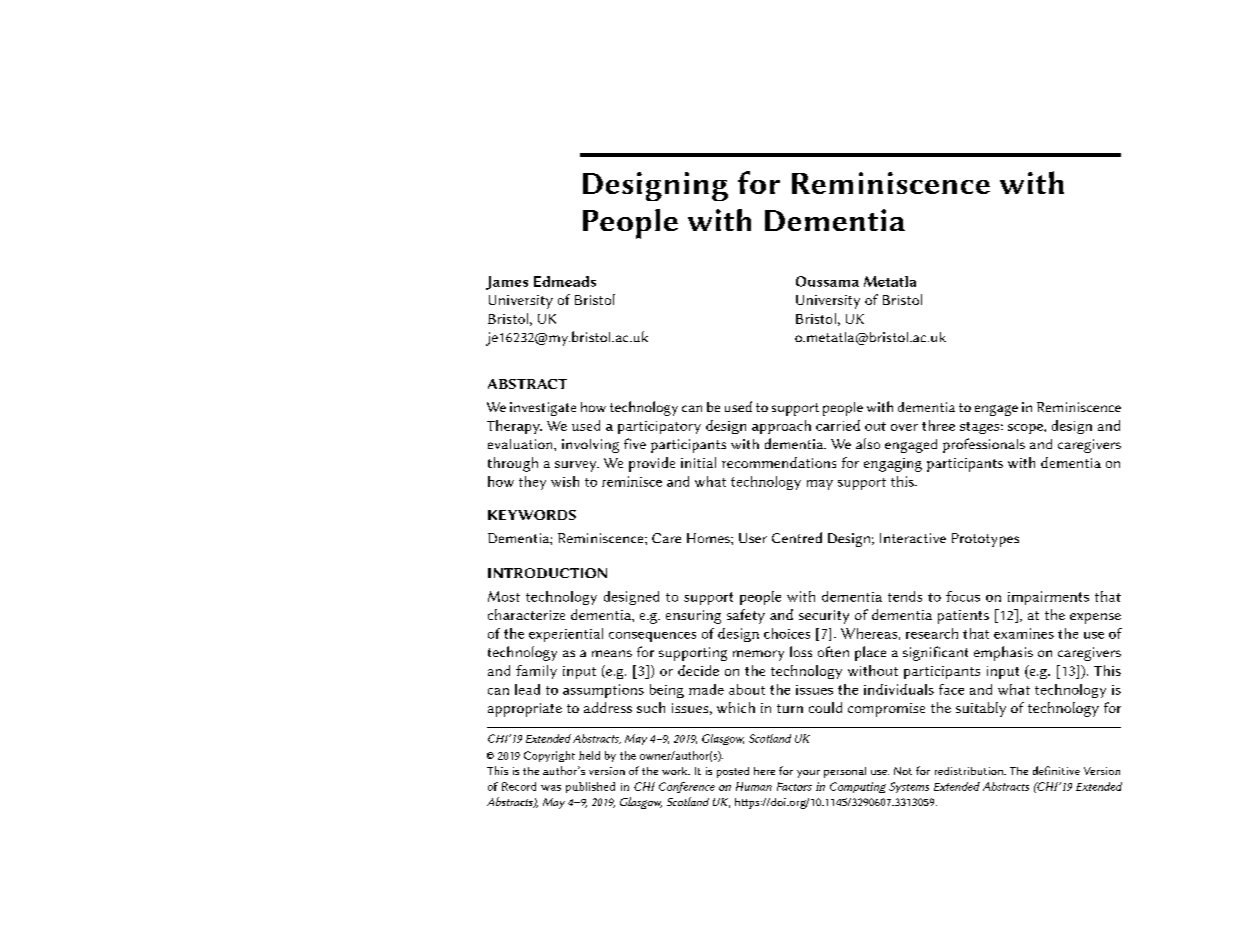  Describe the element at coordinates (984, 445) in the screenshot. I see `professionals` at that location.
